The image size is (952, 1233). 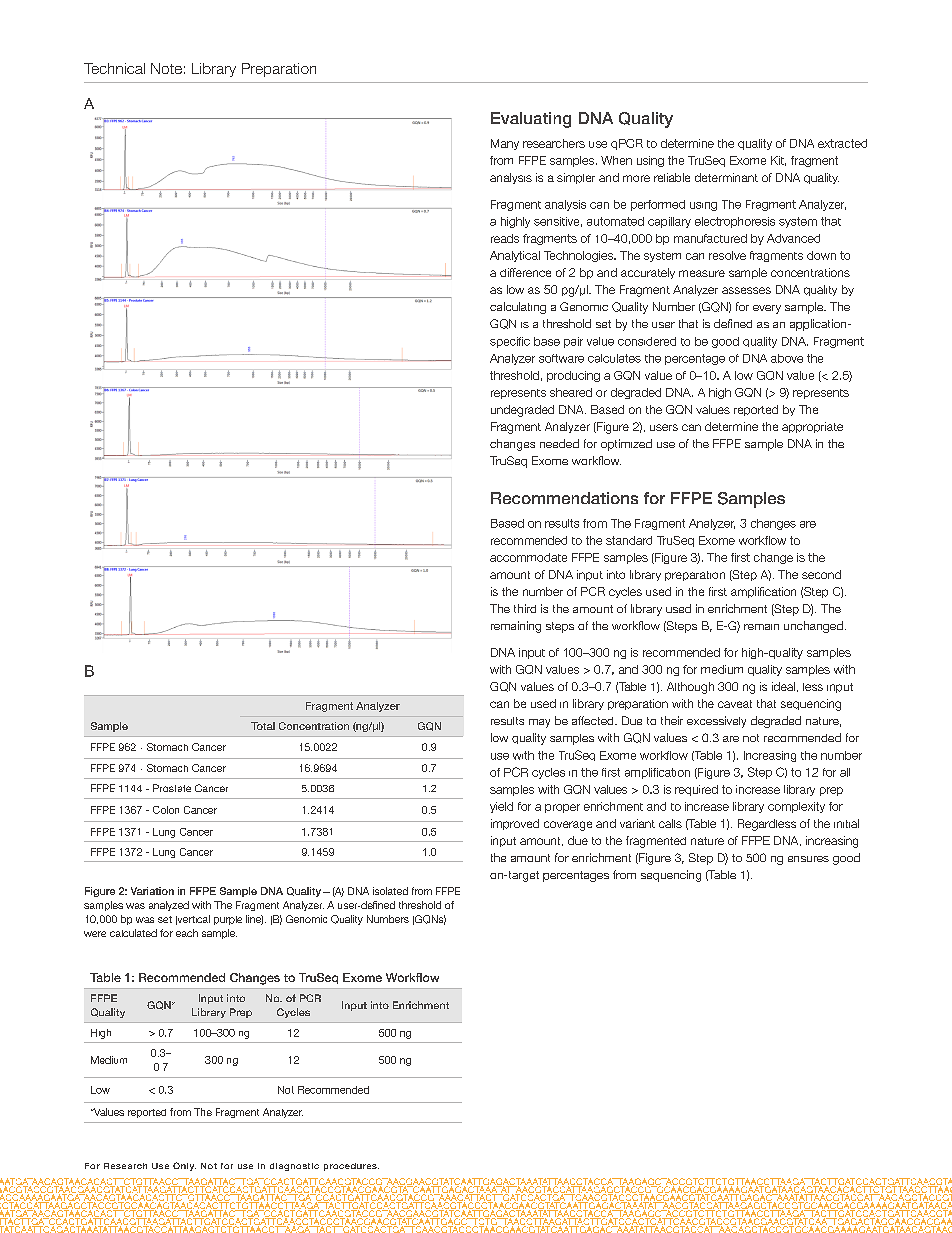 What do you see at coordinates (842, 143) in the page?
I see `extracted` at bounding box center [842, 143].
